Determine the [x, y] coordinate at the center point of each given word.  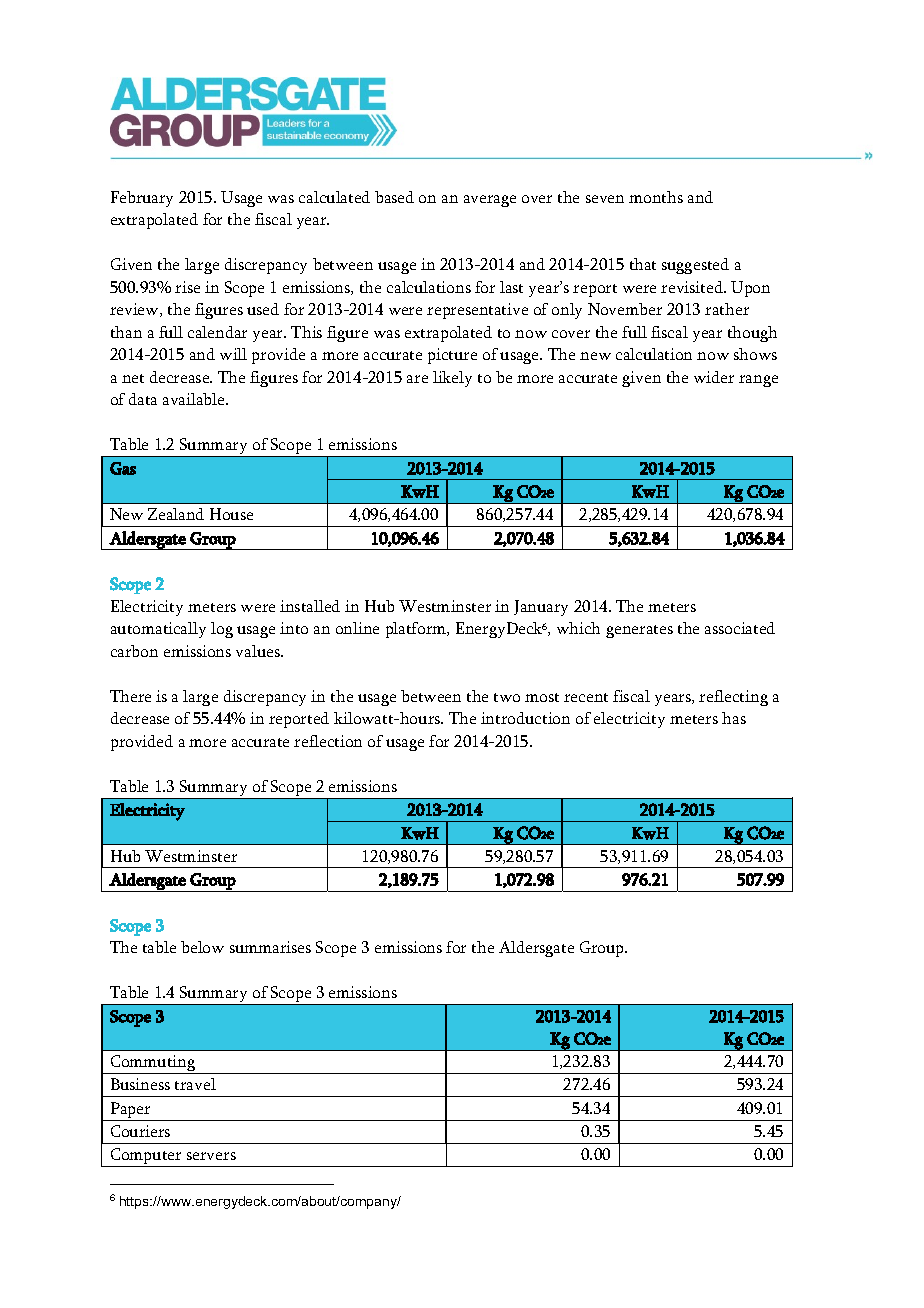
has [734, 718]
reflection [328, 741]
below [202, 947]
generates [639, 631]
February [142, 199]
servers [211, 1156]
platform [417, 630]
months [656, 197]
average [490, 201]
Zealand [176, 514]
